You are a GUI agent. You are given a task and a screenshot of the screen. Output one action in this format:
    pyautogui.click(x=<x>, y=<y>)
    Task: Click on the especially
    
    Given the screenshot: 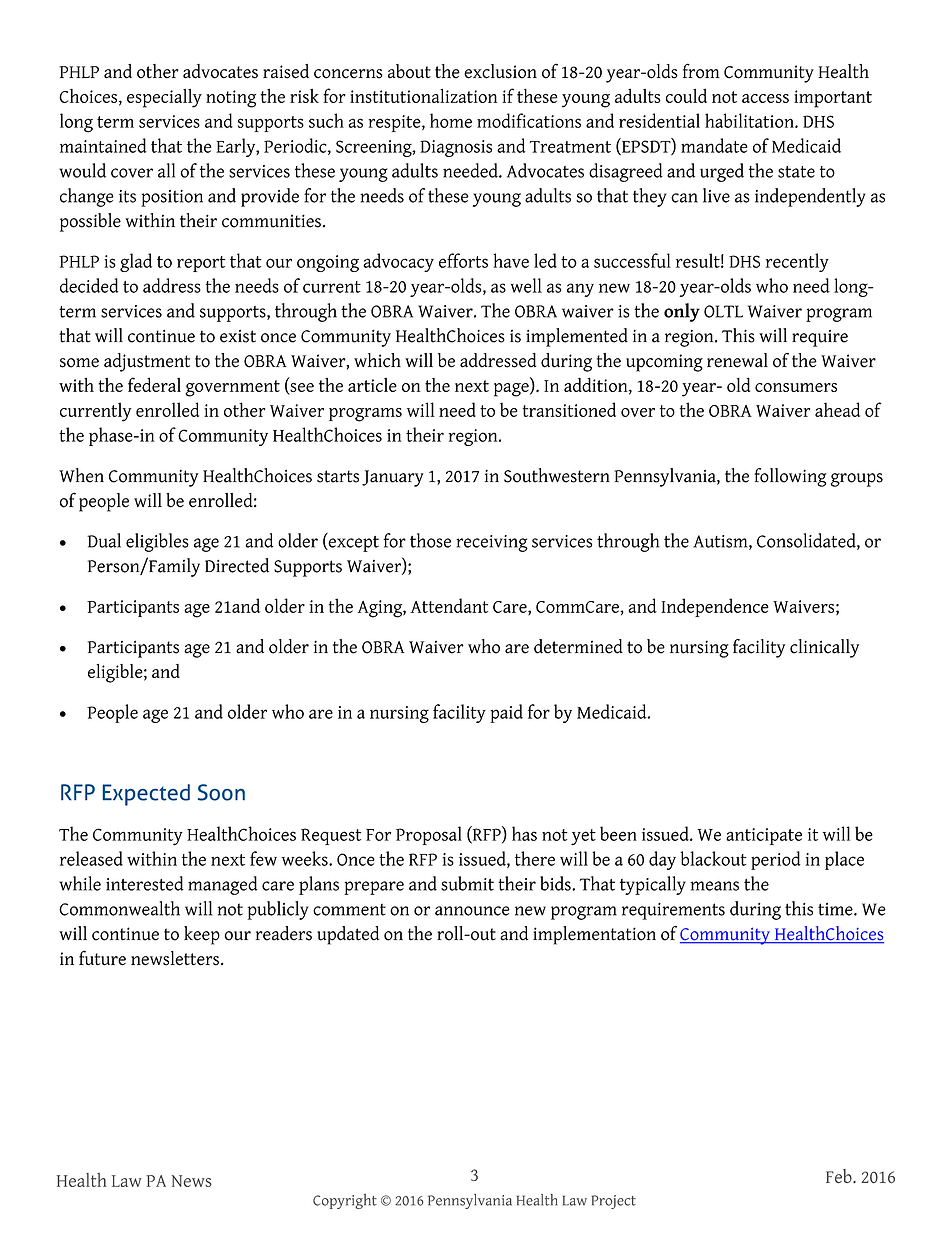 What is the action you would take?
    pyautogui.click(x=164, y=98)
